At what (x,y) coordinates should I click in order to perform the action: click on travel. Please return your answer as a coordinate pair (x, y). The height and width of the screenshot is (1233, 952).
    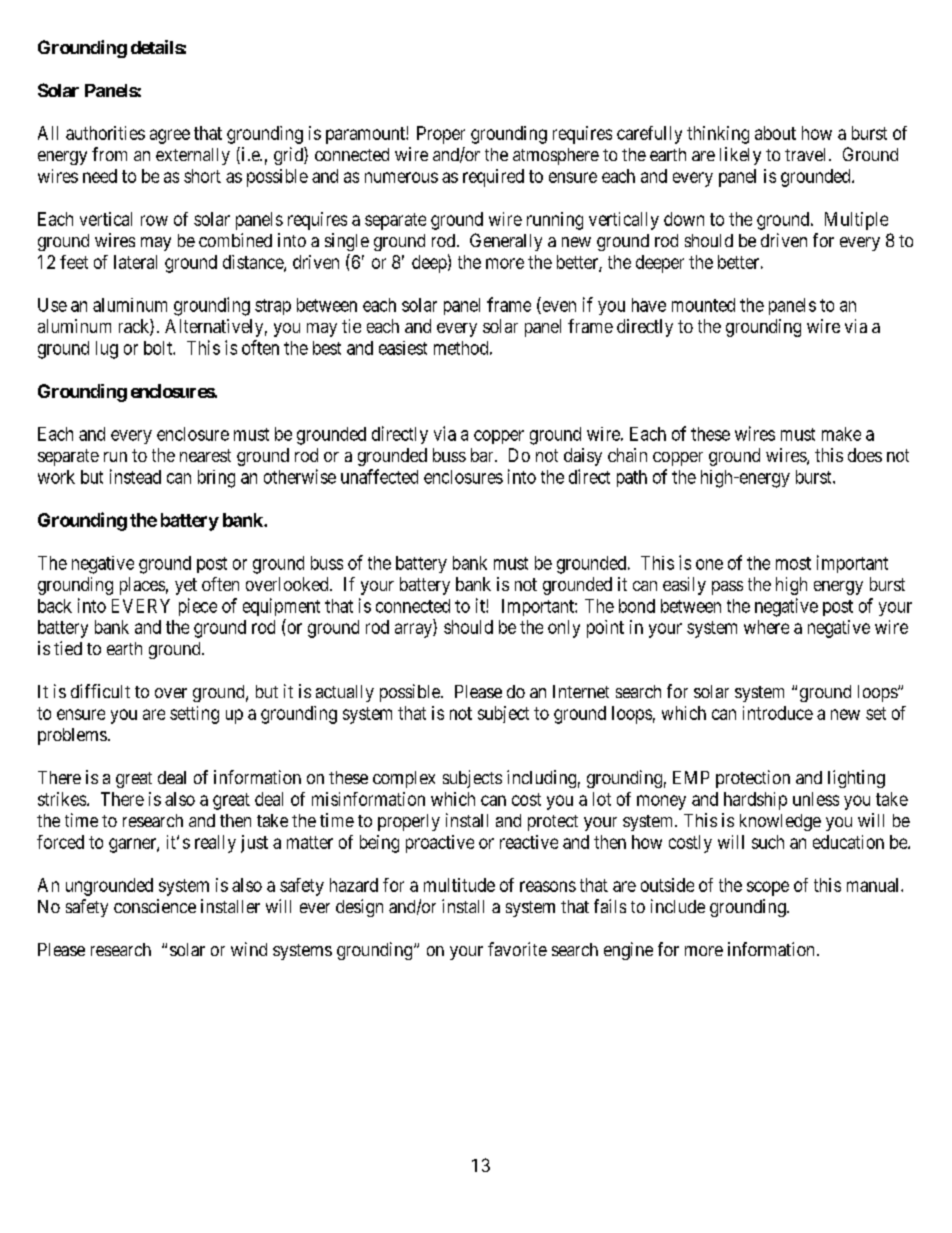
    Looking at the image, I should click on (807, 154).
